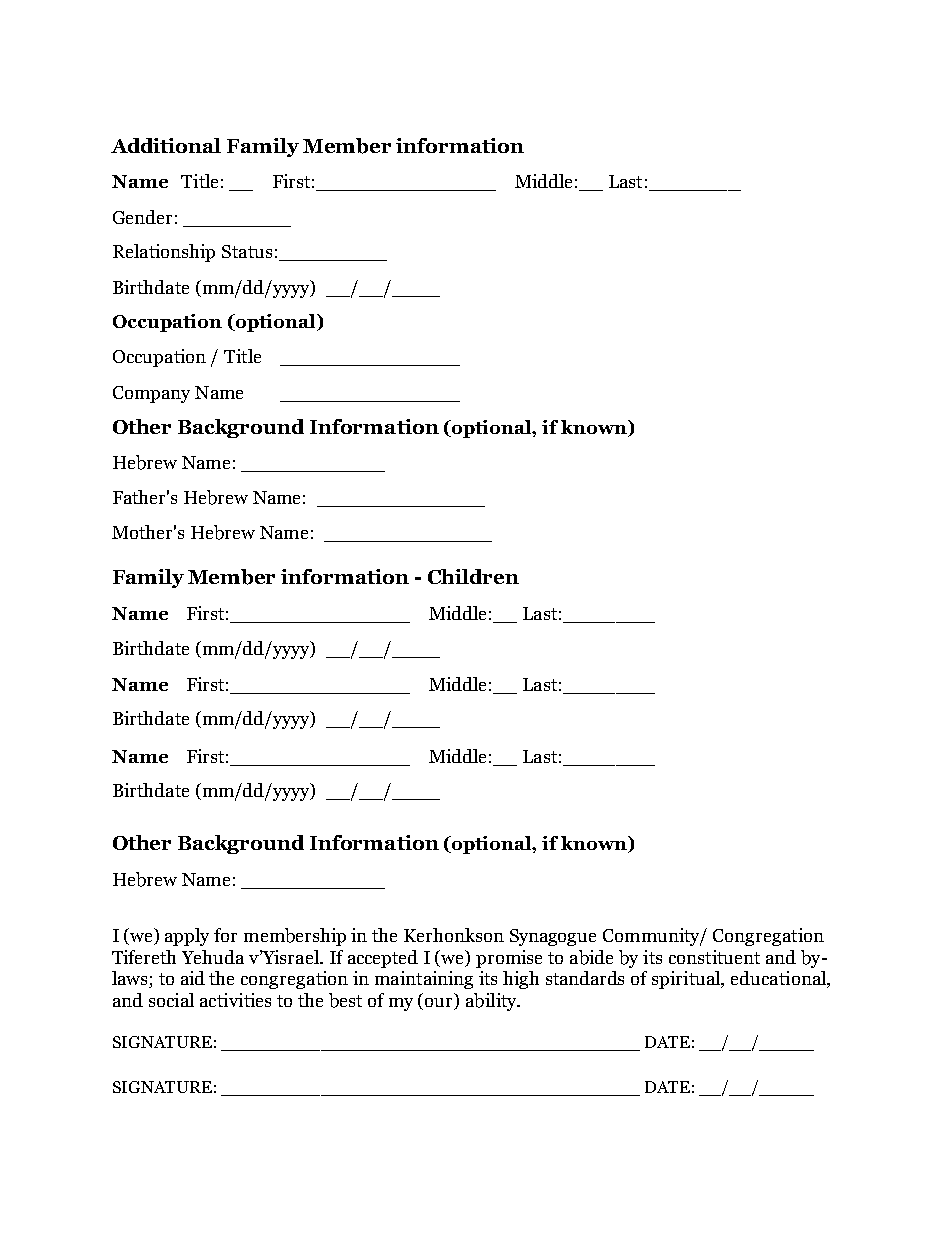 The image size is (952, 1233). I want to click on promise, so click(509, 959).
